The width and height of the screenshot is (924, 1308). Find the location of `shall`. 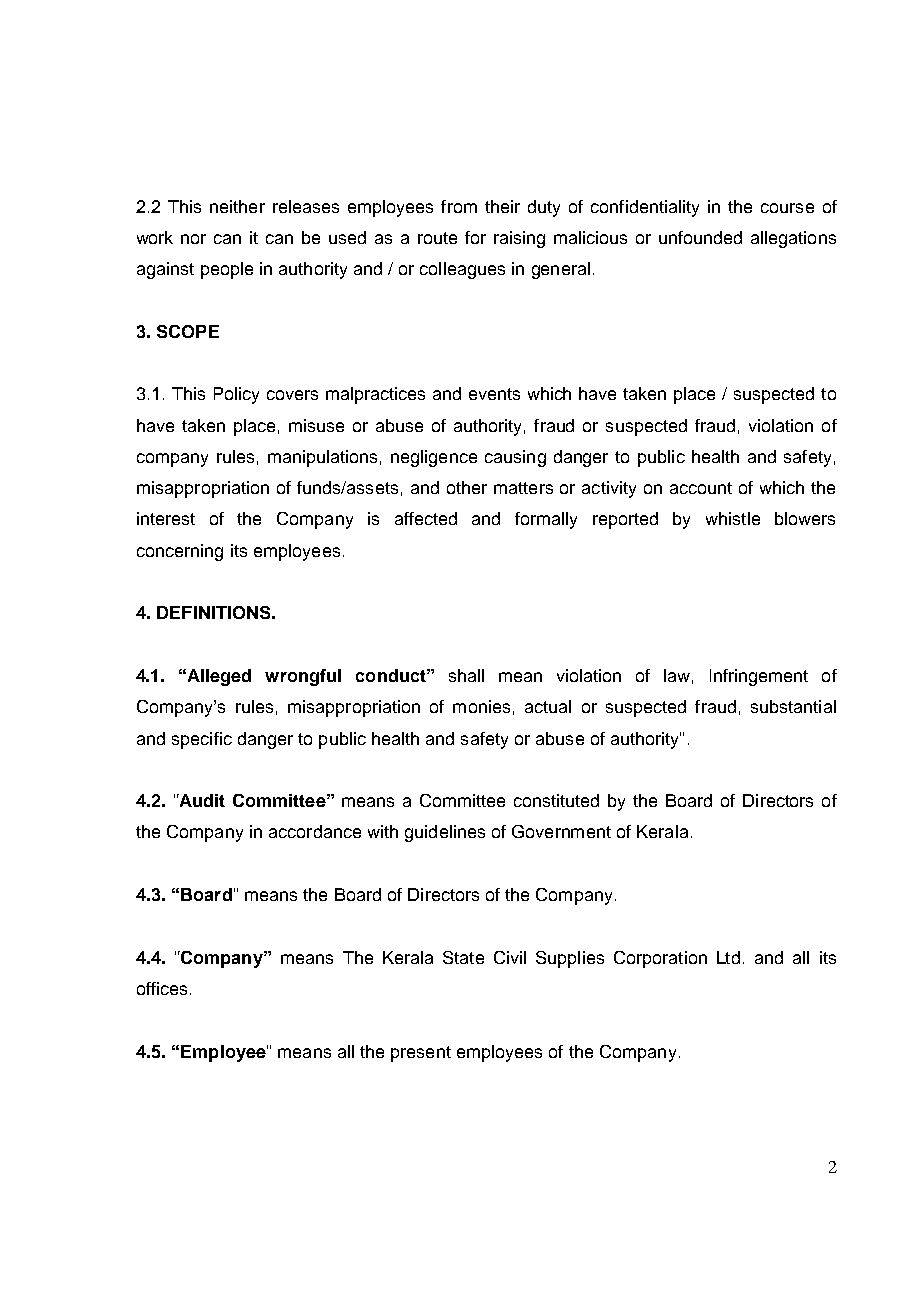

shall is located at coordinates (466, 675).
